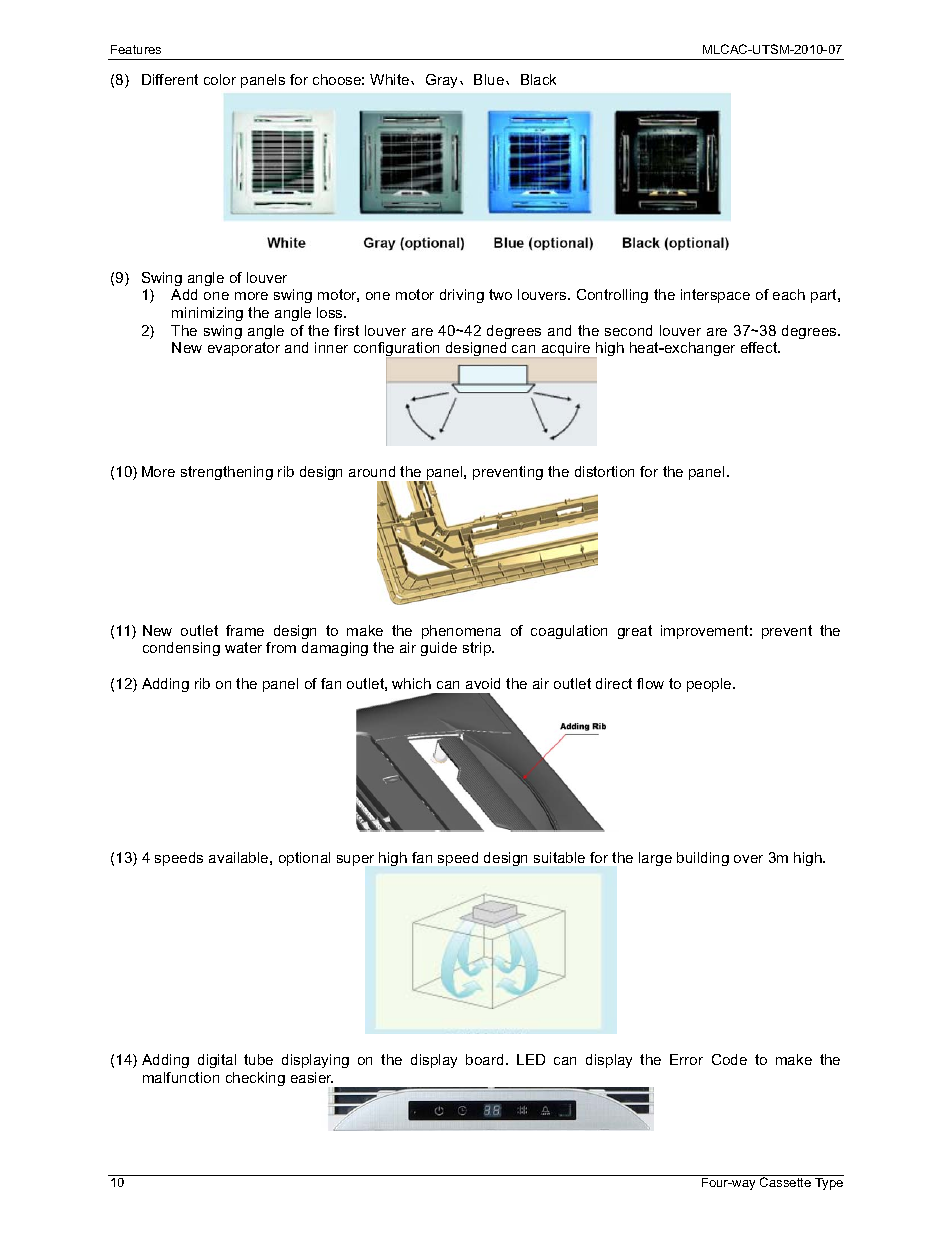 The image size is (952, 1233). What do you see at coordinates (785, 1182) in the image?
I see `Cassette` at bounding box center [785, 1182].
